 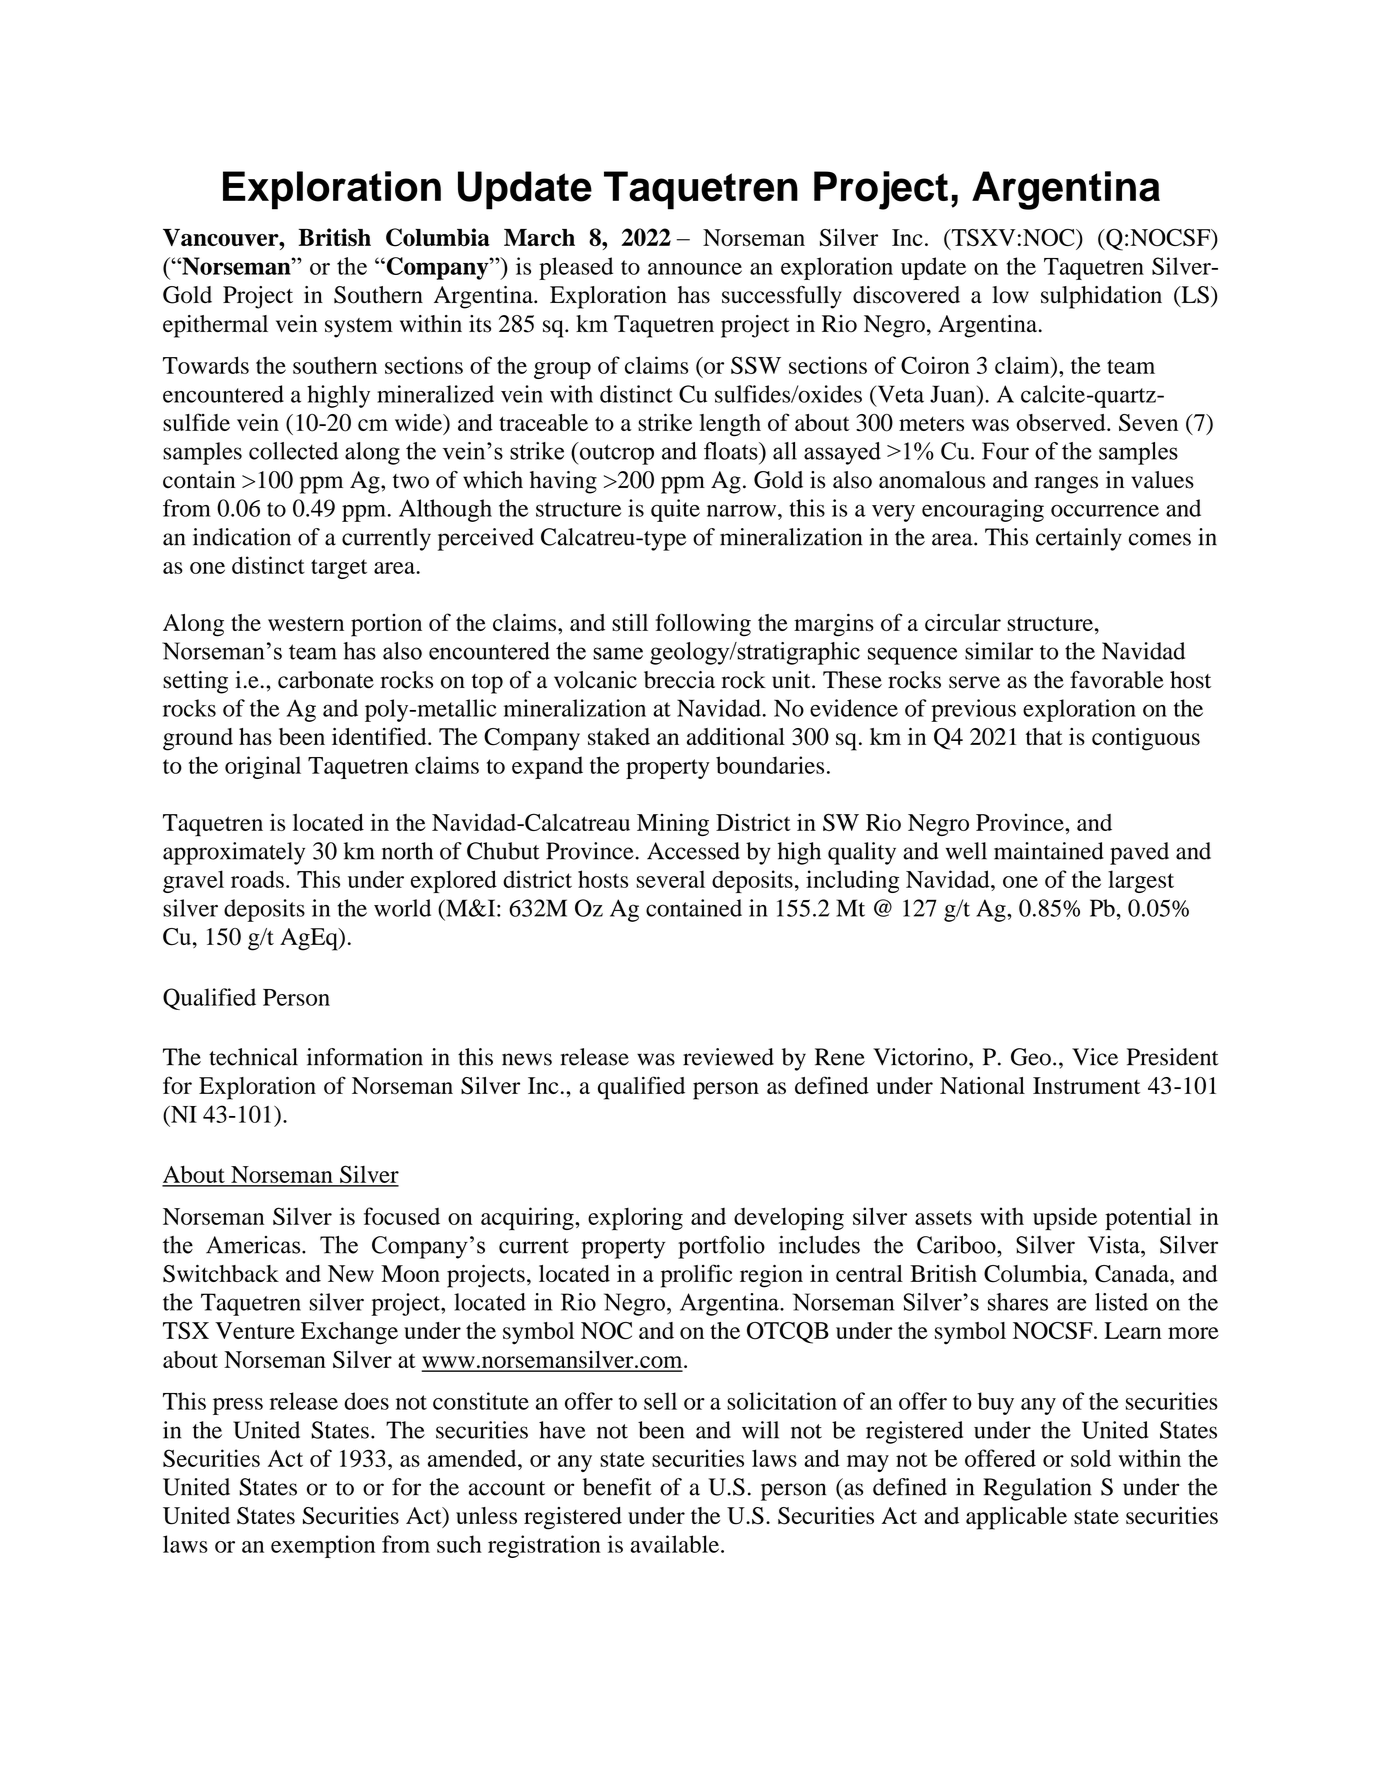 I want to click on carbonate, so click(x=326, y=680).
